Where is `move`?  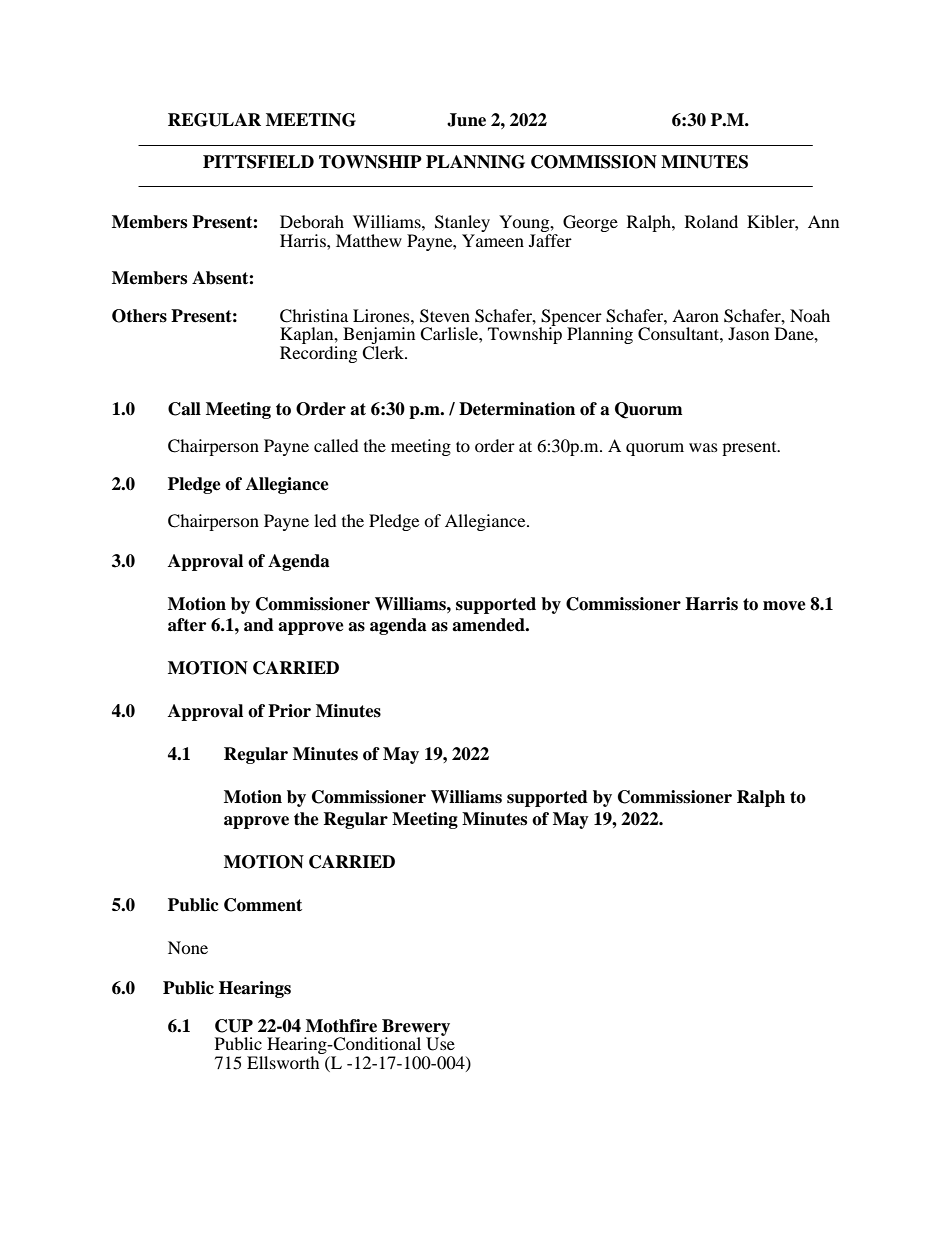
move is located at coordinates (784, 606).
